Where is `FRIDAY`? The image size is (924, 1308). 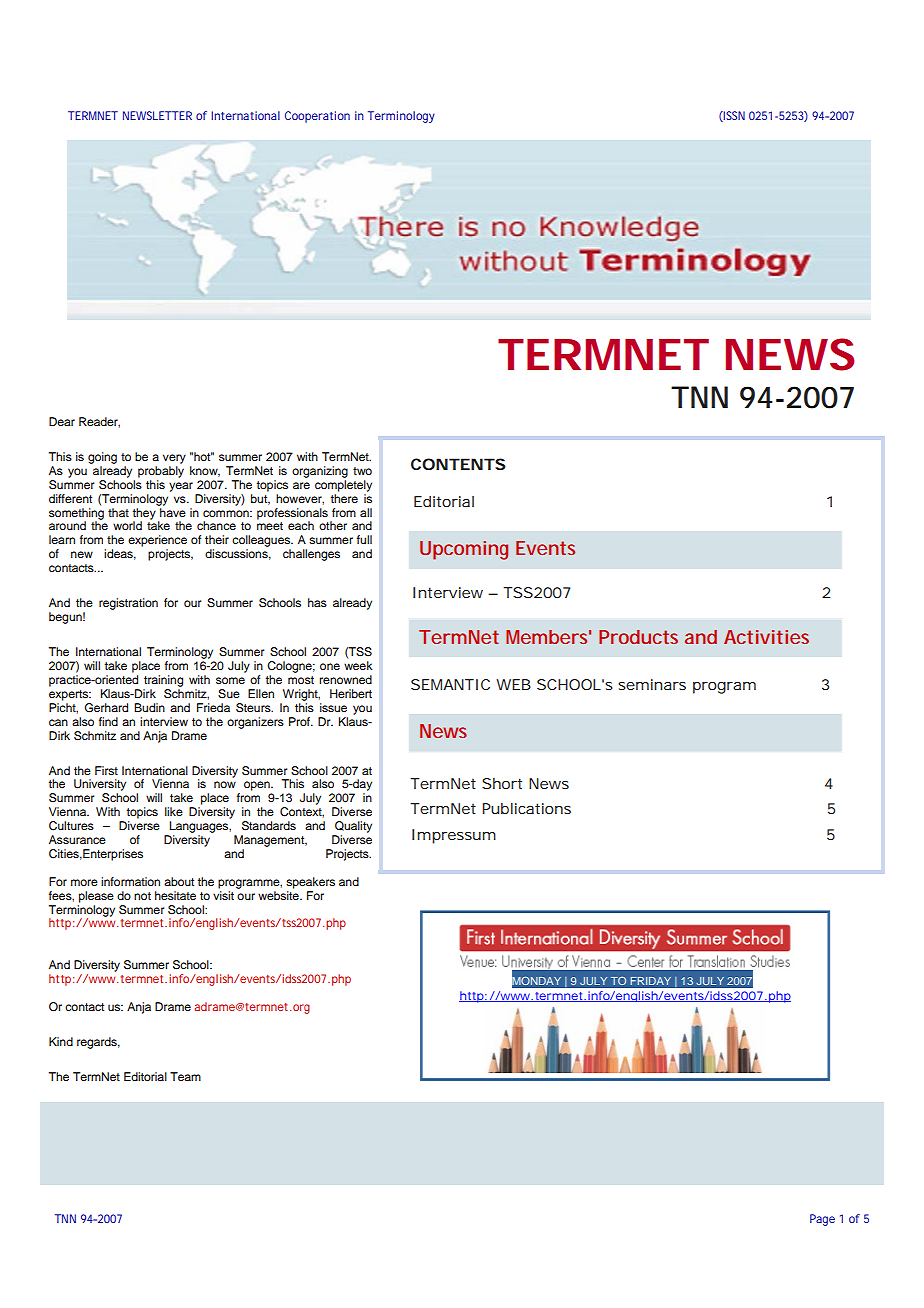
FRIDAY is located at coordinates (651, 981).
